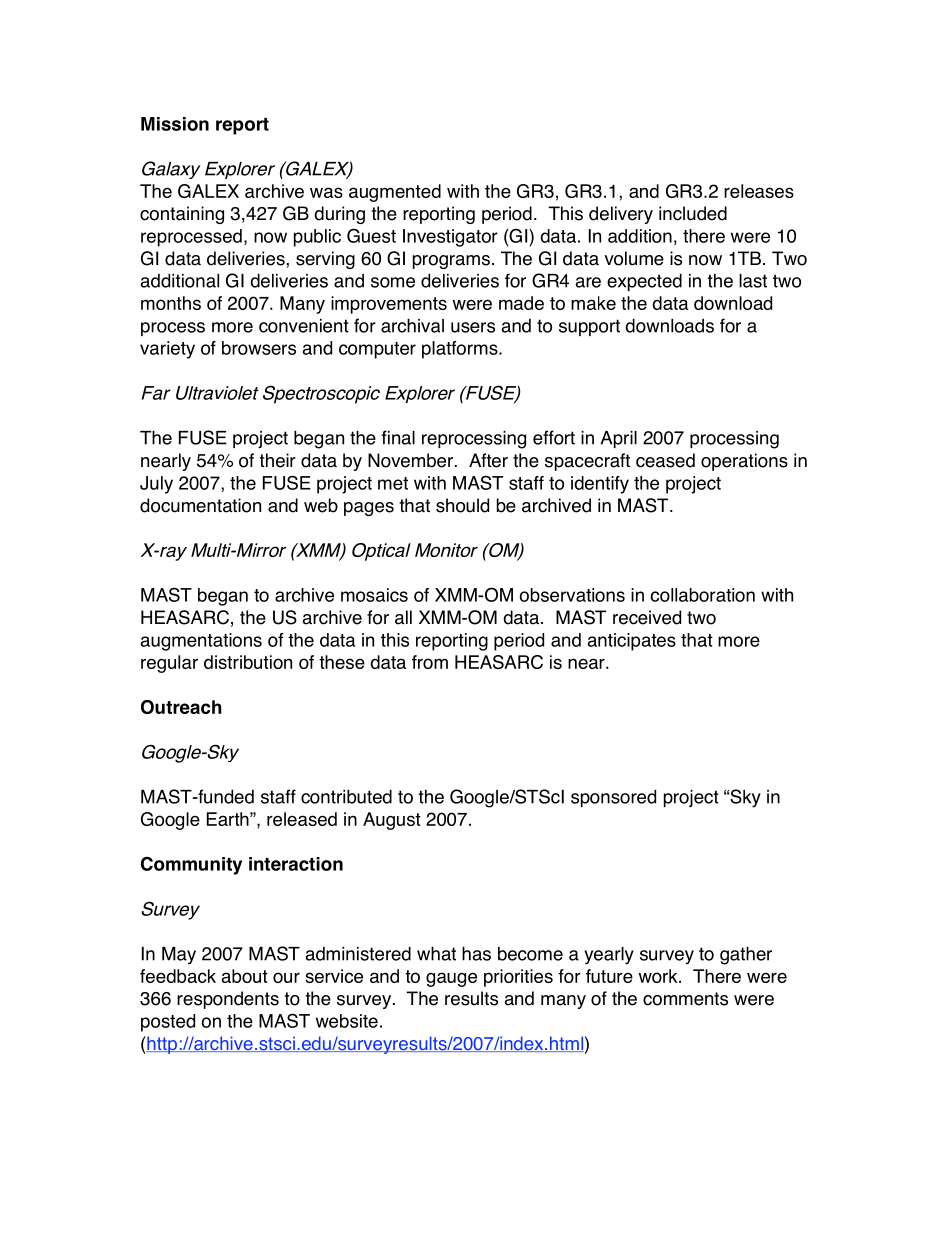  I want to click on Mission, so click(175, 124).
